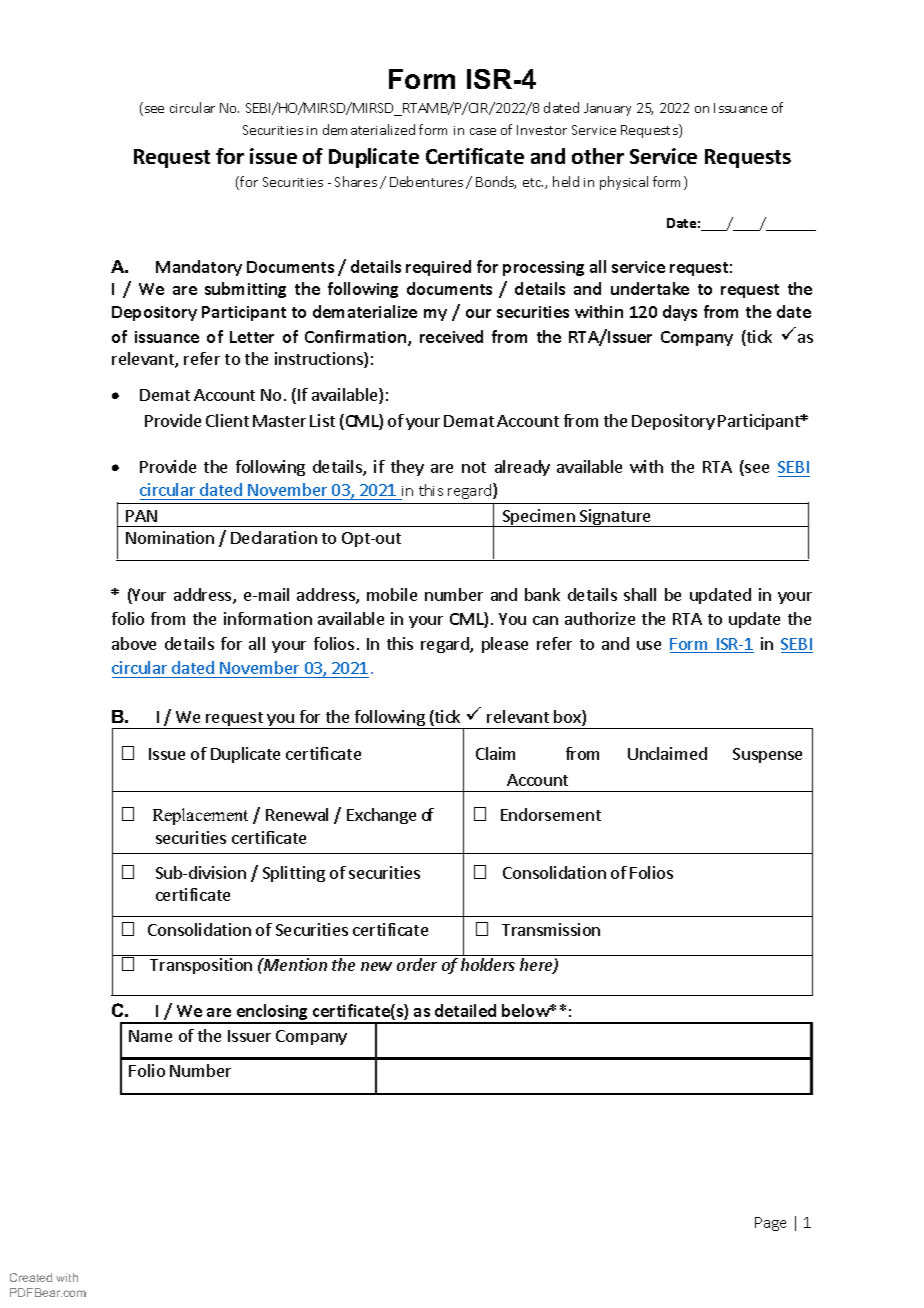 The image size is (924, 1308). I want to click on please, so click(505, 645).
